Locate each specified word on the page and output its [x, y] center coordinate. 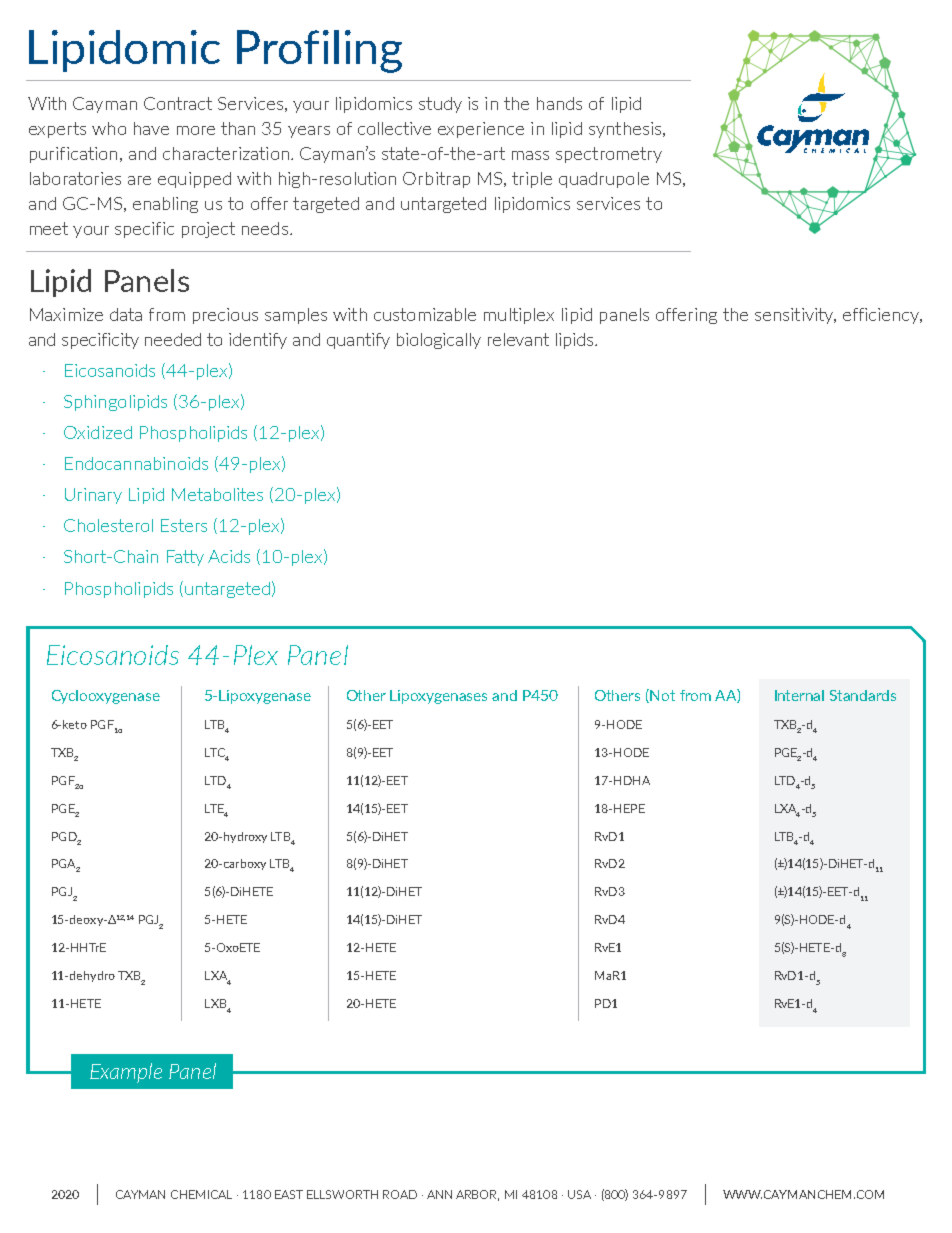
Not [662, 695]
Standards [863, 695]
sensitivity [795, 316]
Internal [799, 695]
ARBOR [477, 1195]
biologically [439, 341]
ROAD [400, 1194]
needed [173, 339]
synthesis [625, 130]
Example [126, 1073]
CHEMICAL [201, 1194]
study [440, 105]
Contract [178, 103]
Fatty [185, 558]
